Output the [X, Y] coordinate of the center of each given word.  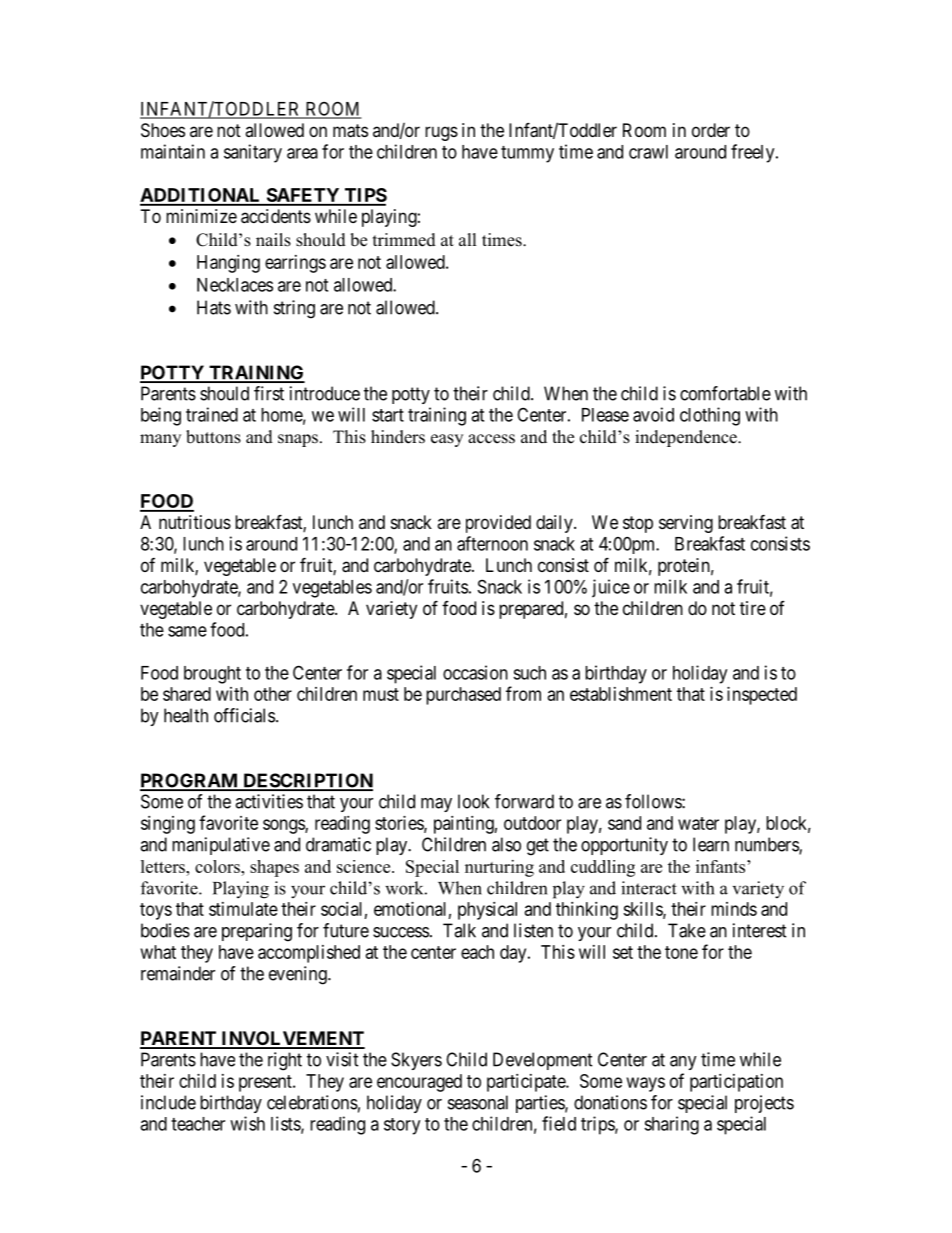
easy [447, 440]
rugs [441, 133]
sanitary [253, 153]
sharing [671, 1125]
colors [218, 866]
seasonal [478, 1102]
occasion [475, 672]
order [711, 130]
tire [753, 608]
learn [711, 844]
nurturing [499, 868]
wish [247, 1123]
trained [212, 414]
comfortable [725, 393]
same [187, 631]
